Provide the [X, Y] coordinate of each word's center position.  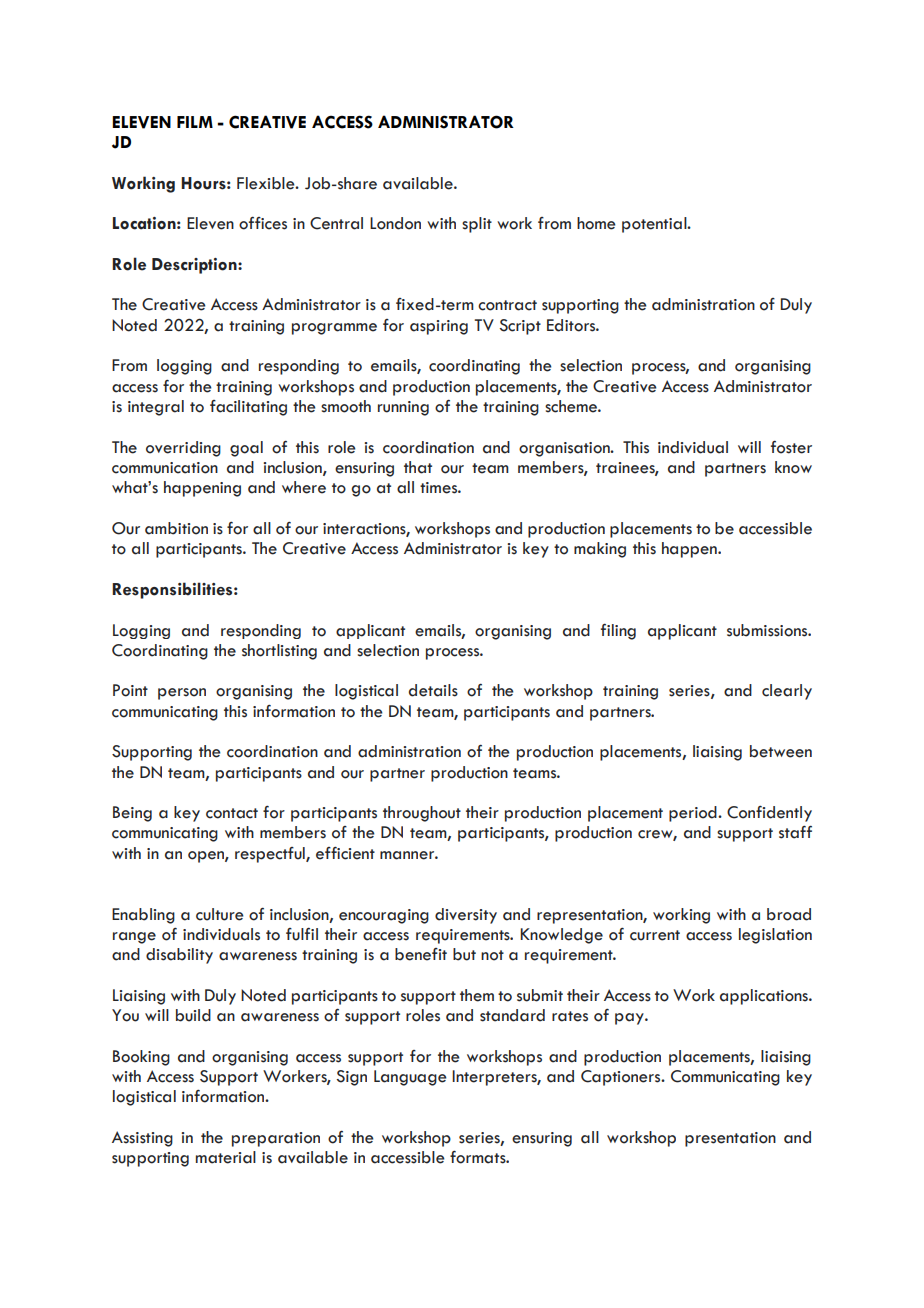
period [694, 814]
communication [165, 468]
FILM [195, 122]
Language [410, 1078]
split [477, 225]
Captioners [622, 1078]
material [226, 1157]
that [418, 467]
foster [791, 447]
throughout [422, 814]
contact [232, 813]
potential [655, 225]
